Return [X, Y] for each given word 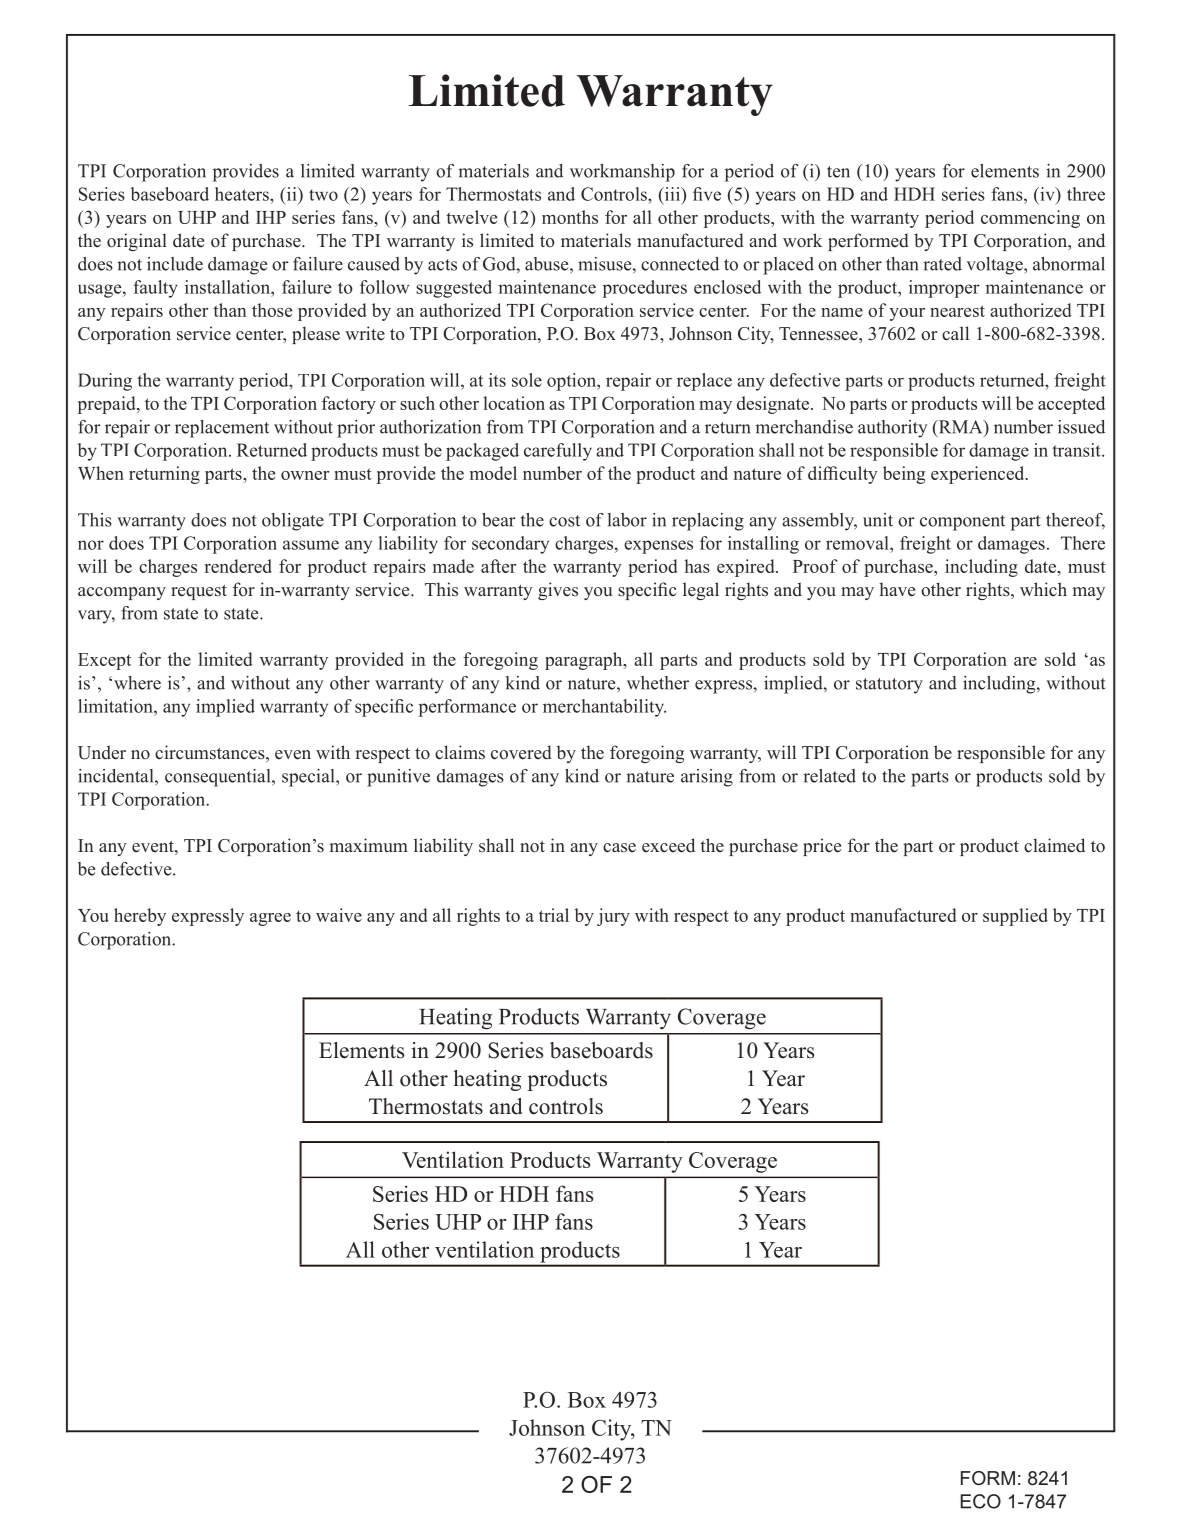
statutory [889, 686]
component [962, 523]
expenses [658, 547]
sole [527, 380]
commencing [1030, 219]
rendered [238, 566]
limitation [116, 706]
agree [270, 919]
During [105, 382]
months [570, 217]
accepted [1071, 405]
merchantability [604, 708]
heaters [243, 194]
